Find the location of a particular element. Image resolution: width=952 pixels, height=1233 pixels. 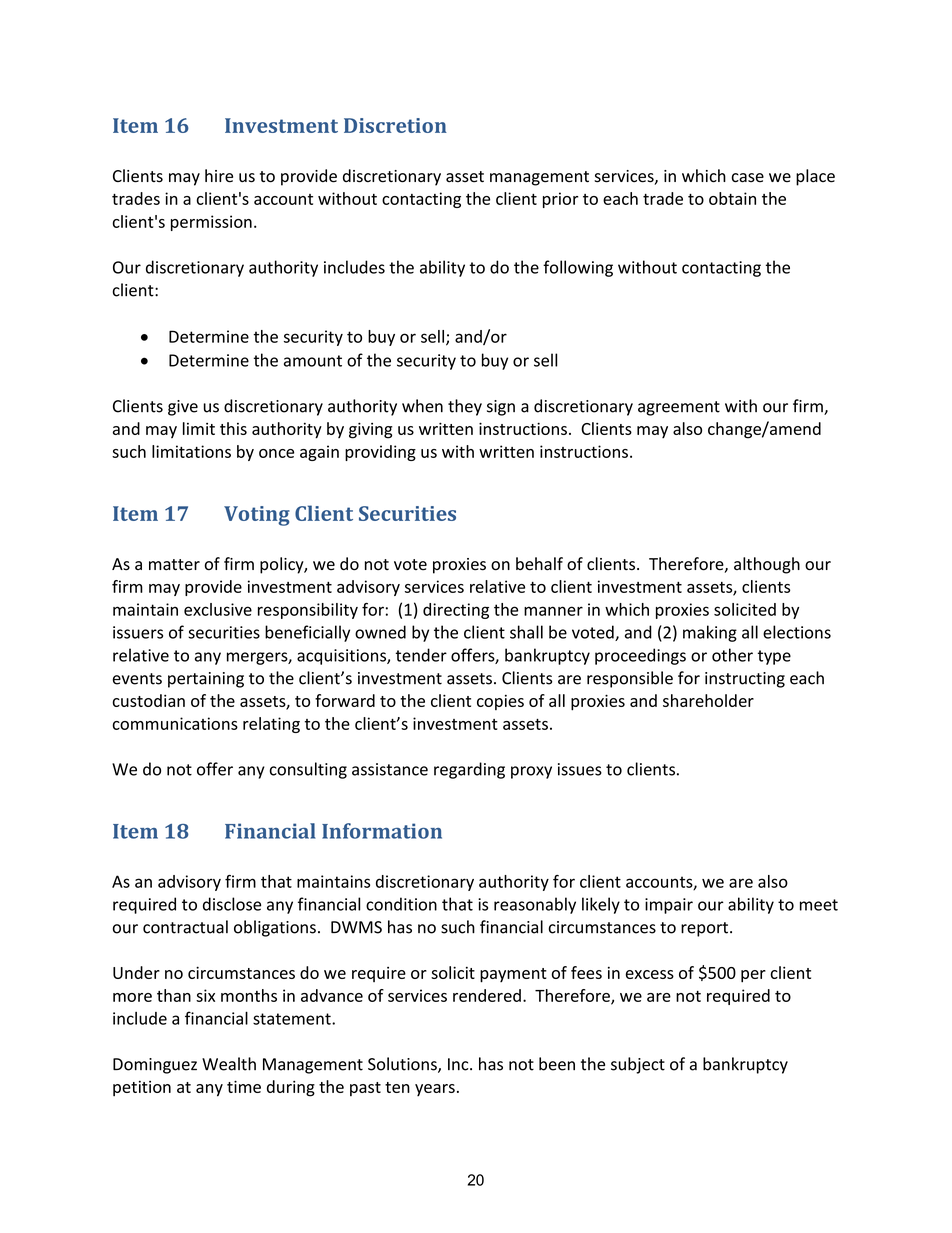

exclusive is located at coordinates (218, 609).
